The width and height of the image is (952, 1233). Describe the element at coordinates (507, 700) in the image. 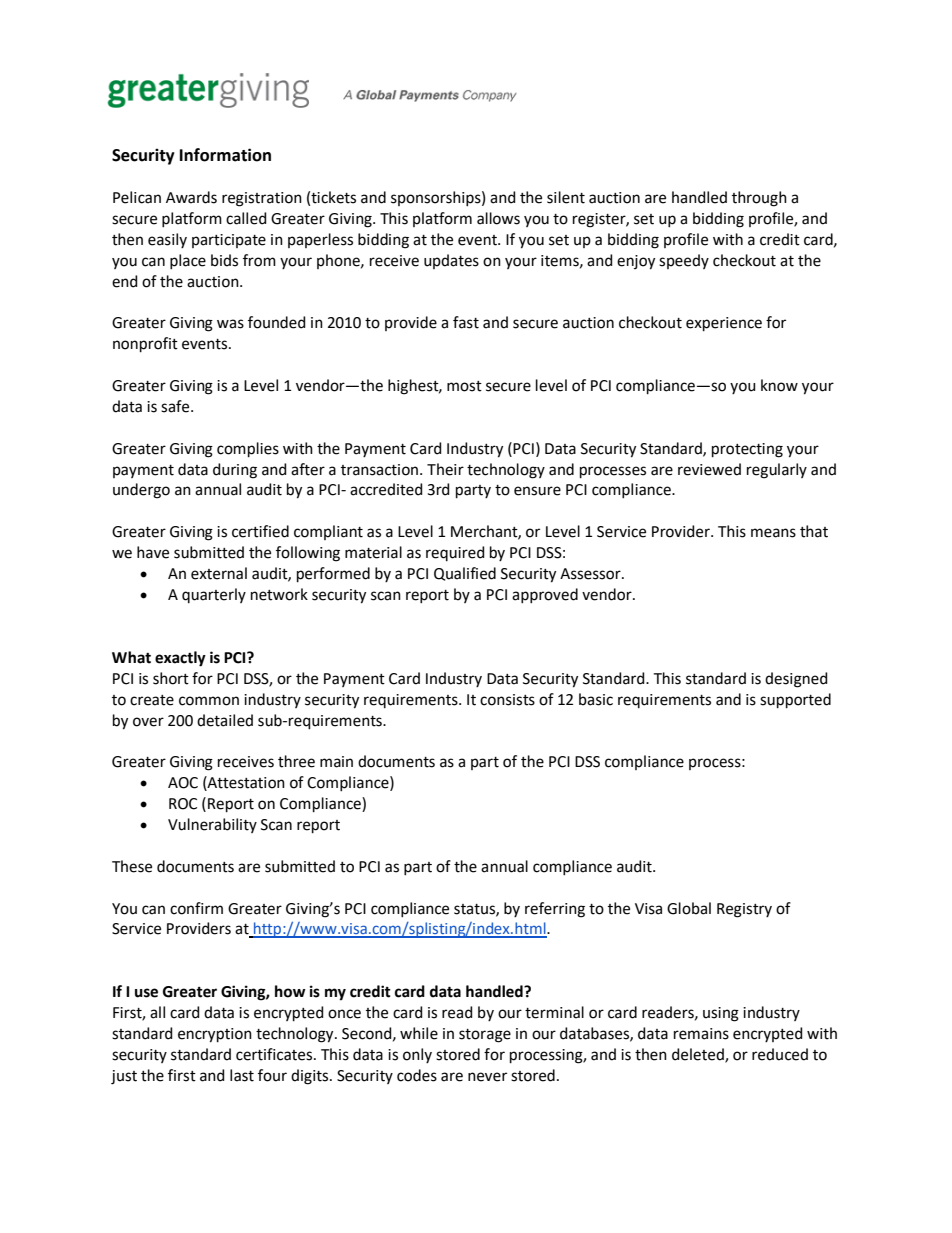

I see `consists` at that location.
